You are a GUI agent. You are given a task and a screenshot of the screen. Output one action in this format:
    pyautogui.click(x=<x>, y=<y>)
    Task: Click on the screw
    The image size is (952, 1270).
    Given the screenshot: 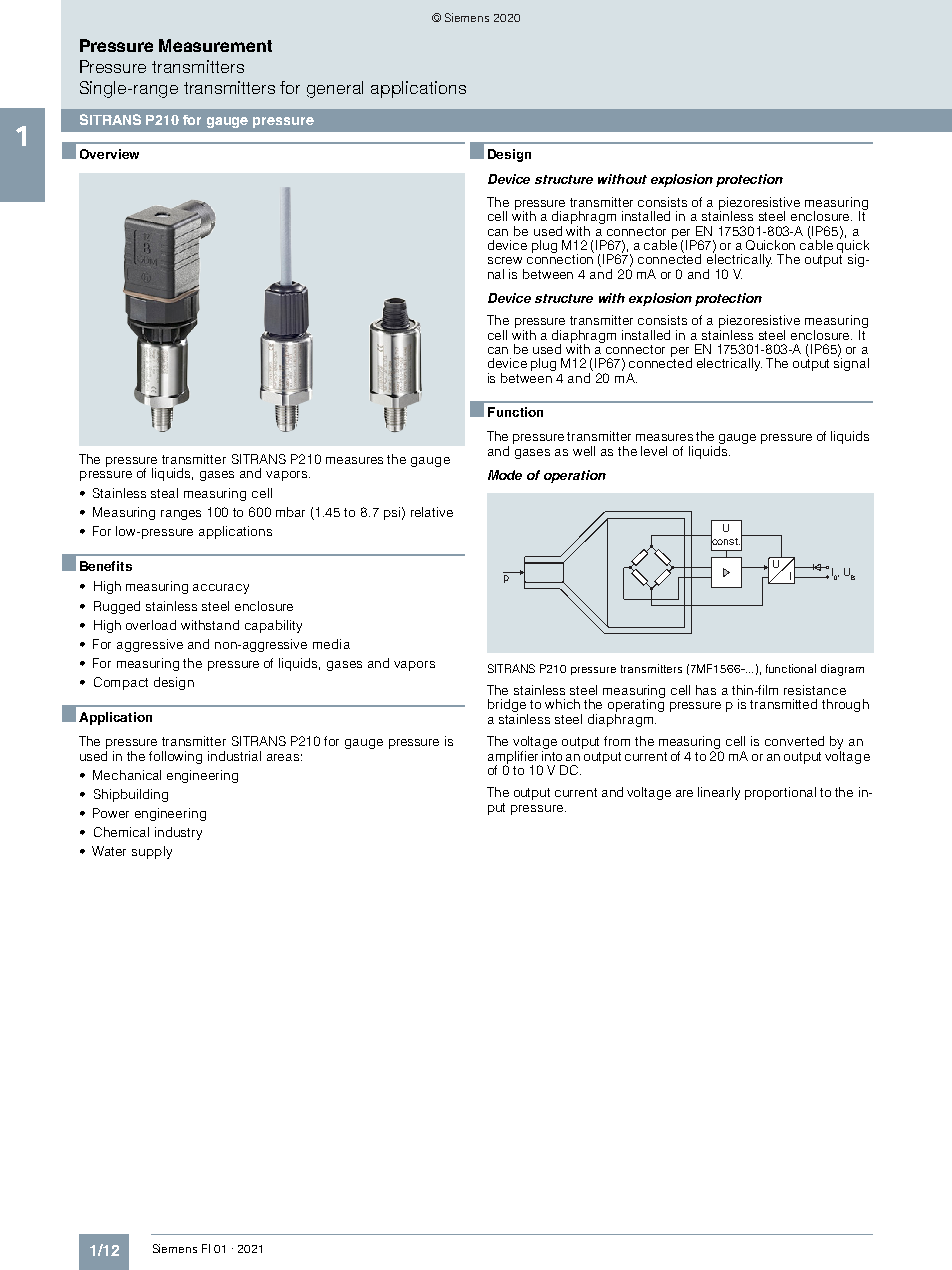 What is the action you would take?
    pyautogui.click(x=505, y=260)
